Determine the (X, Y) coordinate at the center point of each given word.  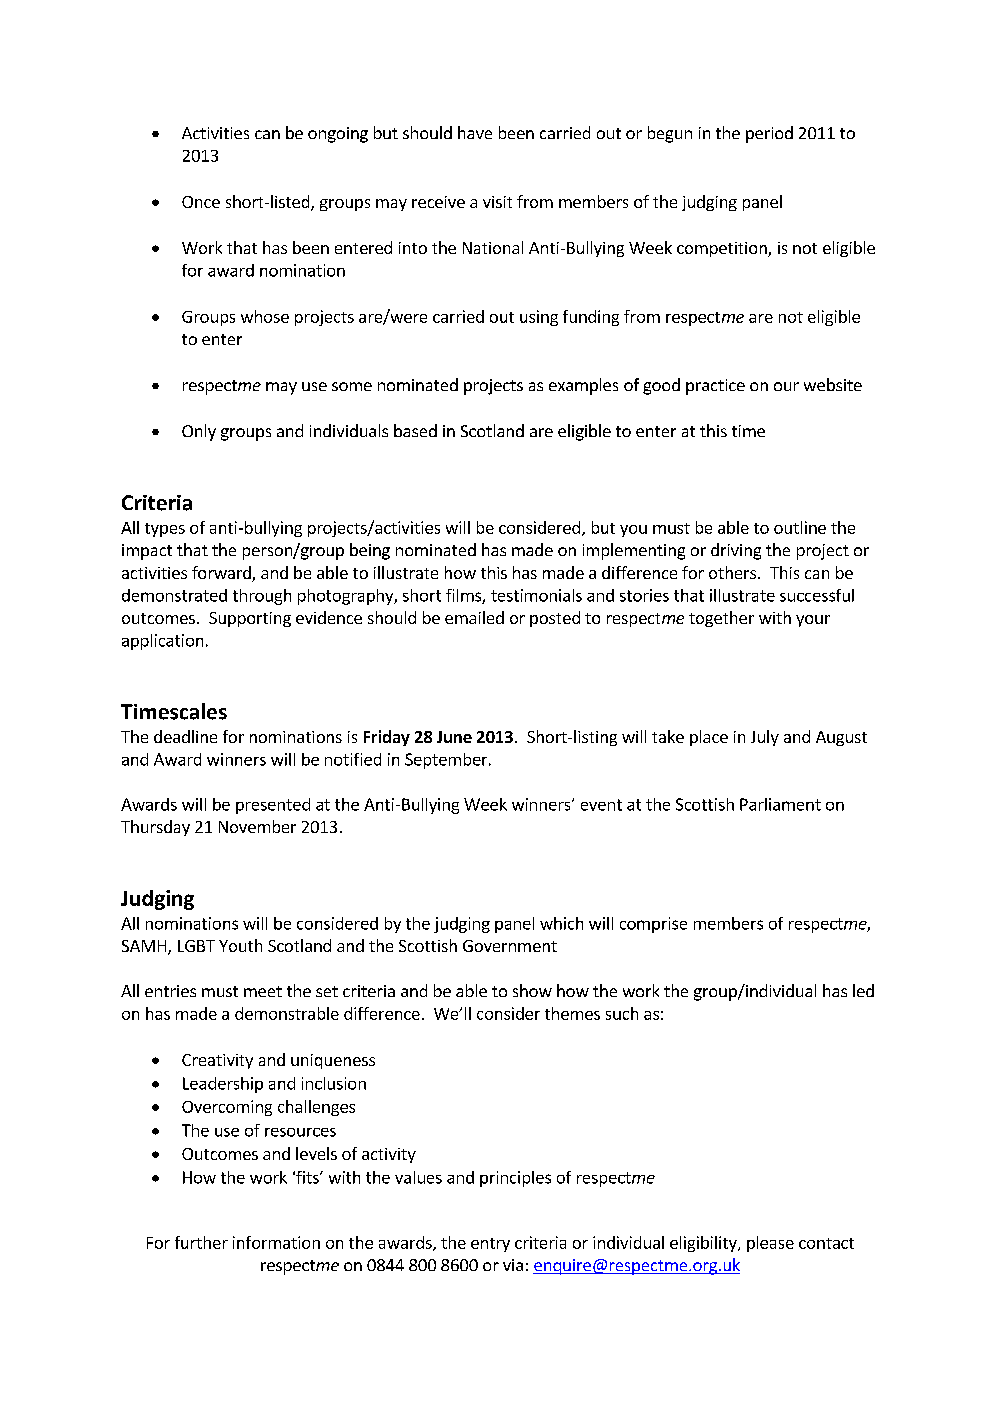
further (201, 1242)
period (769, 134)
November (257, 826)
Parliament (780, 804)
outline (800, 527)
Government (510, 946)
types (165, 530)
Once (201, 202)
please (770, 1244)
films (464, 596)
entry (490, 1245)
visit (497, 202)
